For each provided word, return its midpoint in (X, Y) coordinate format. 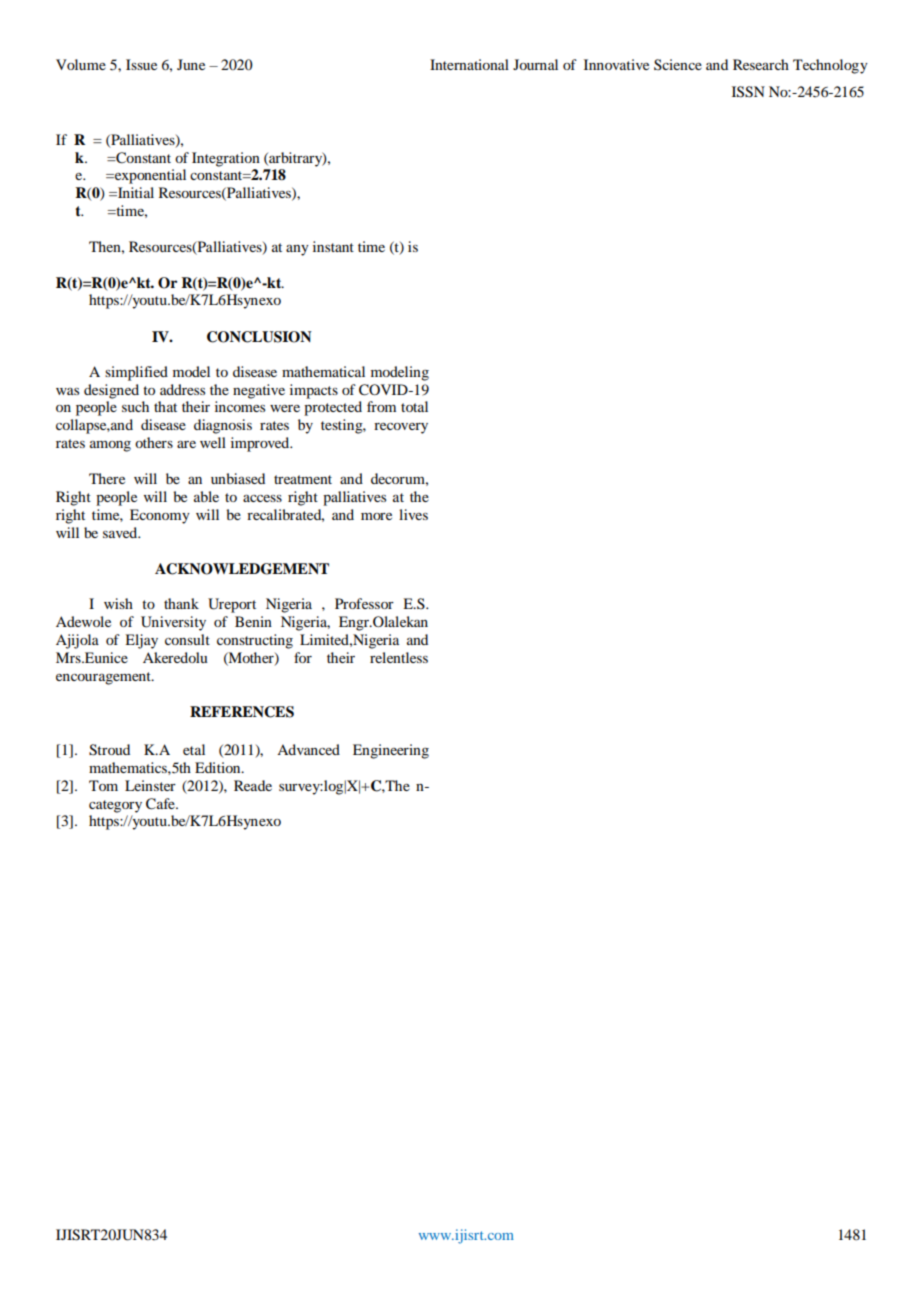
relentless (399, 657)
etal (194, 749)
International (469, 64)
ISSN (748, 92)
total (414, 406)
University (173, 623)
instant (333, 246)
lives (413, 514)
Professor (364, 603)
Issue (141, 64)
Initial (135, 192)
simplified (136, 373)
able (206, 496)
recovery (401, 428)
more (376, 516)
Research (761, 64)
